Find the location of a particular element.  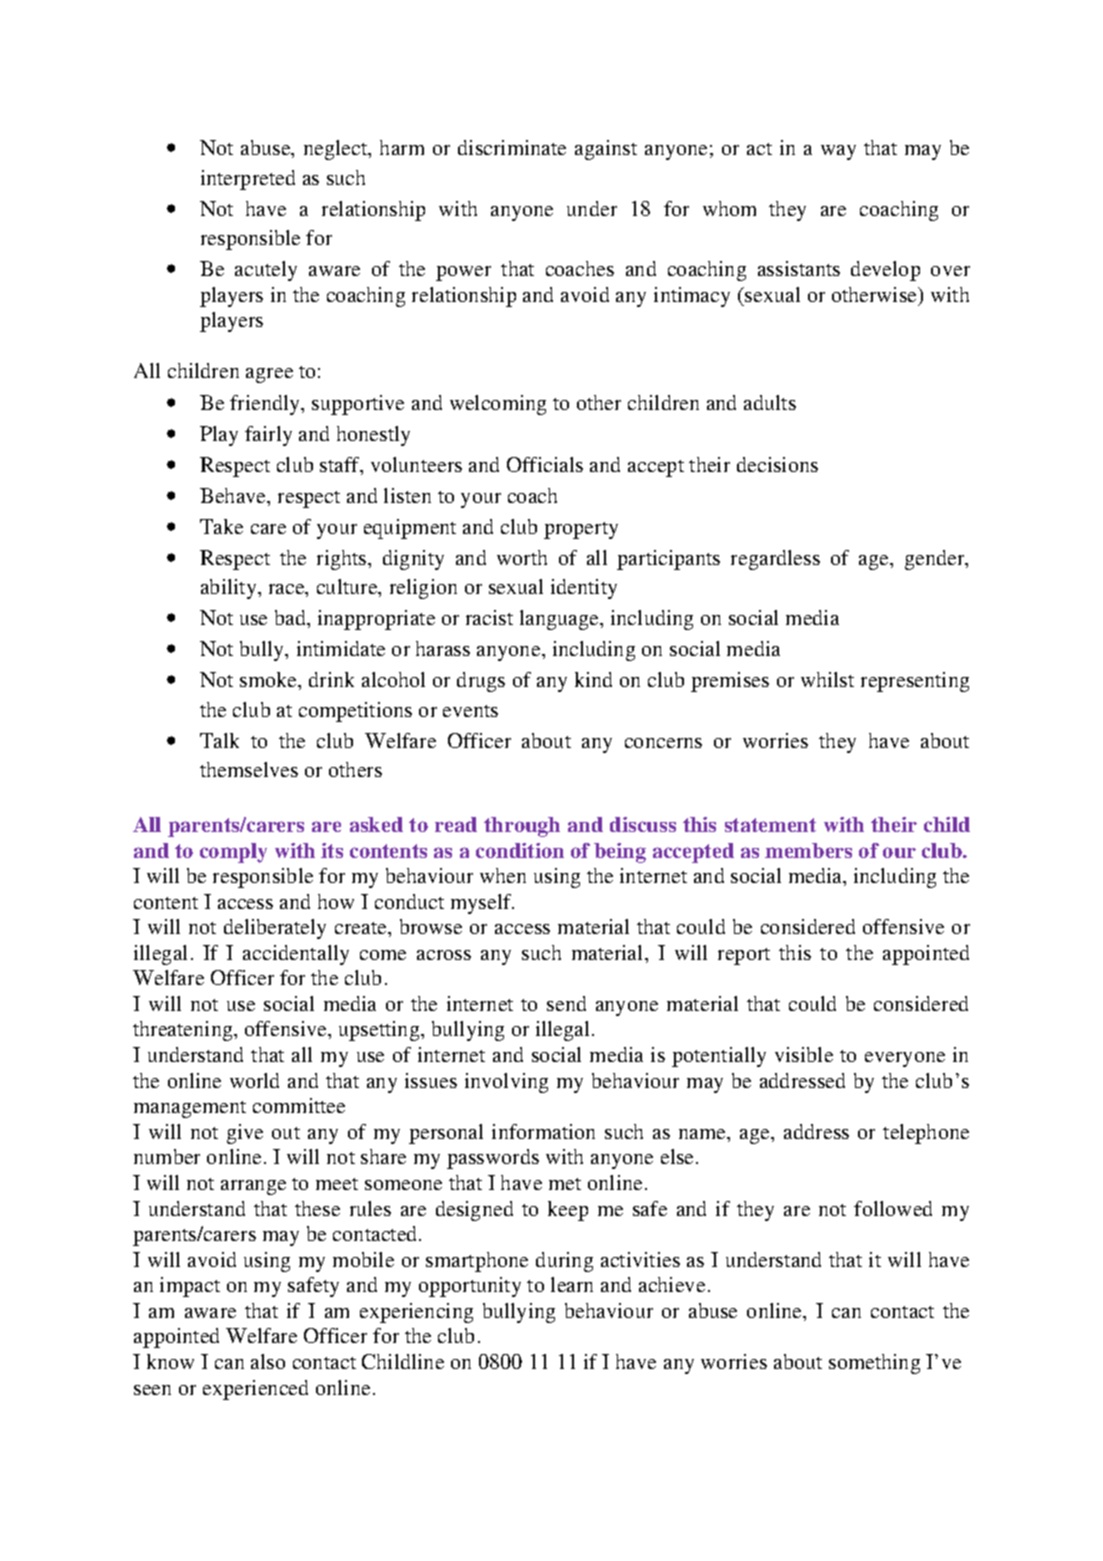

interpreted is located at coordinates (248, 180).
